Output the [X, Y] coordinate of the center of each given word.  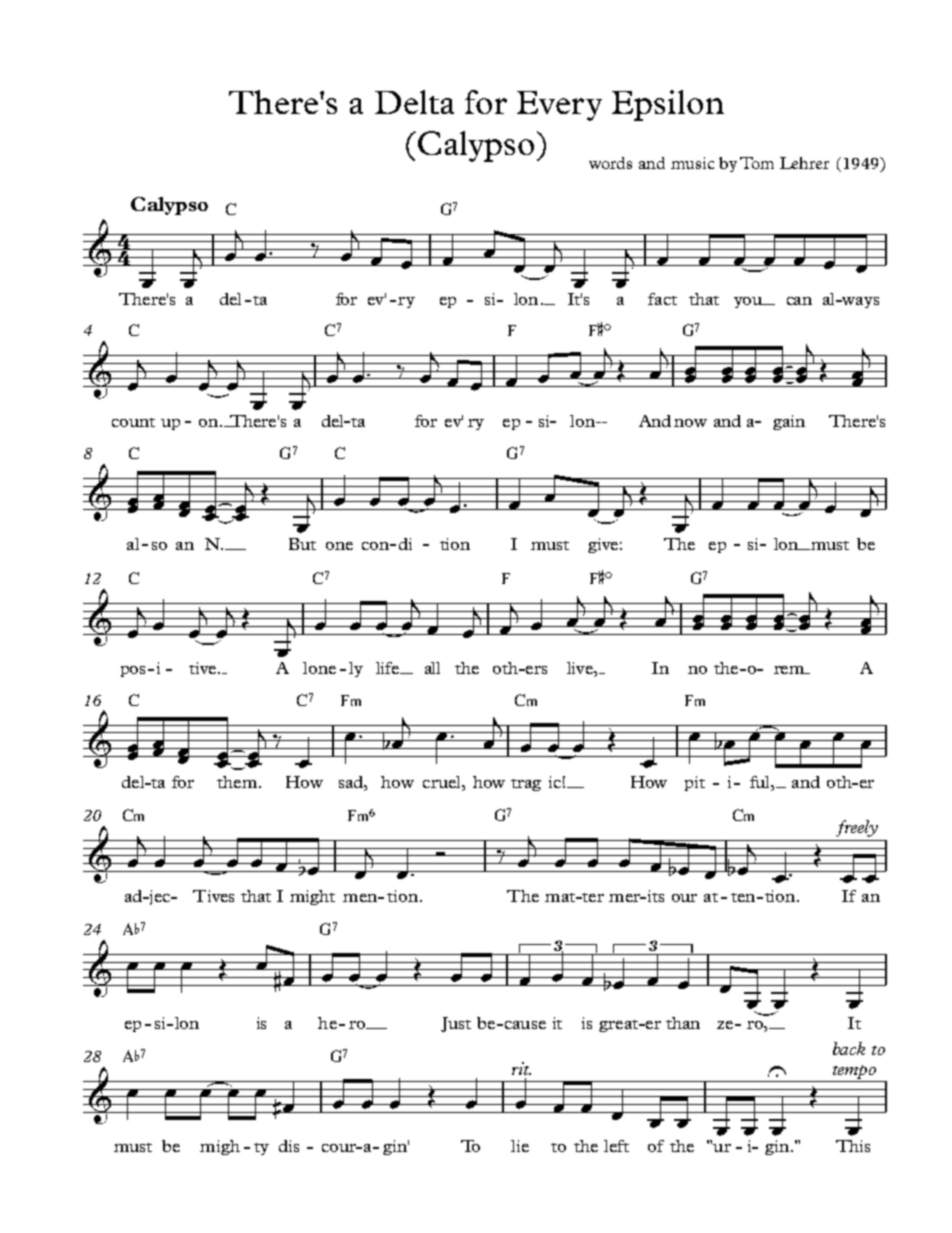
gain [789, 422]
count [133, 422]
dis [289, 1146]
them [237, 782]
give [603, 545]
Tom [757, 163]
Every [559, 106]
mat [561, 897]
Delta [414, 102]
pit [695, 783]
